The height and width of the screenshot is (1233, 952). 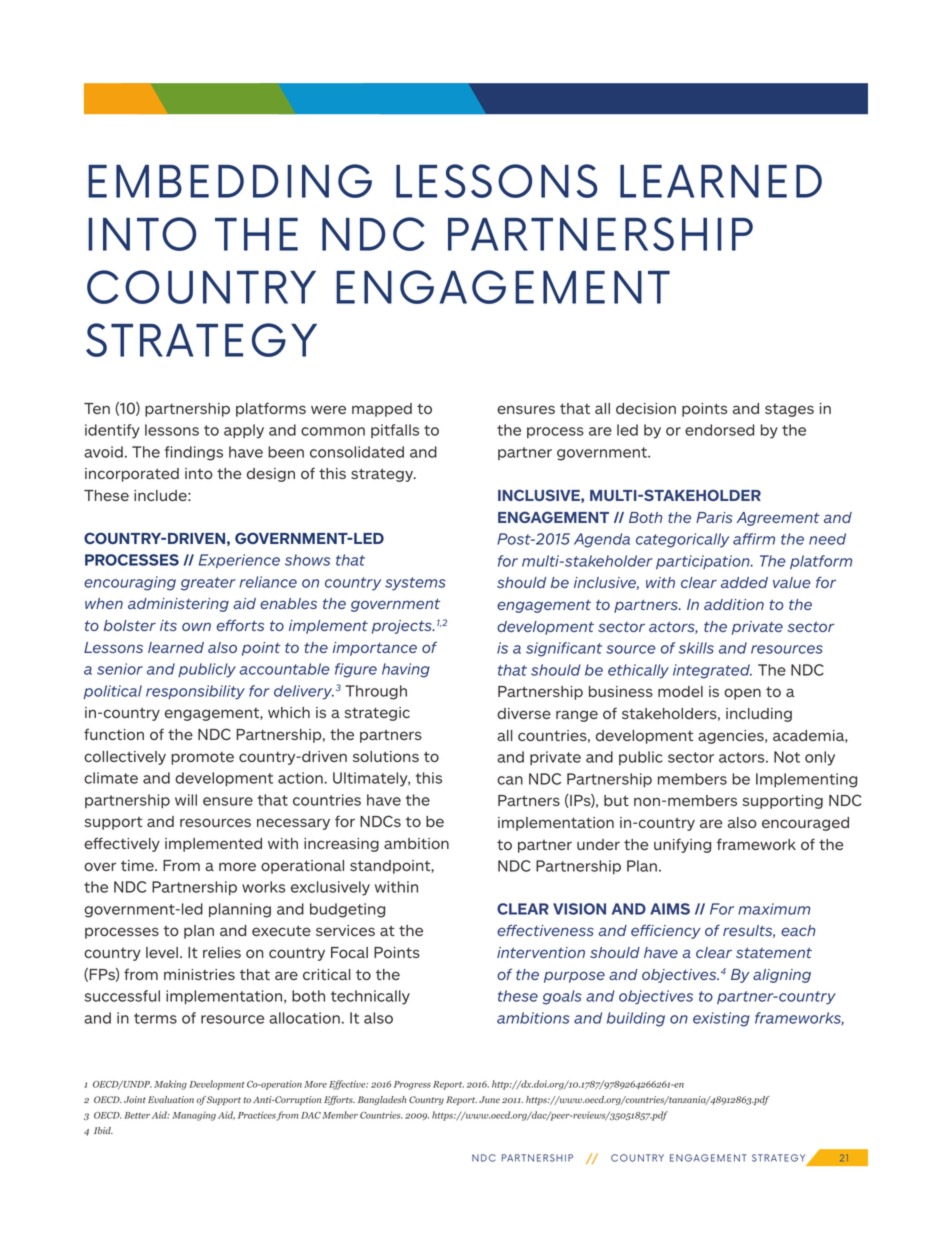 What do you see at coordinates (789, 410) in the screenshot?
I see `stages` at bounding box center [789, 410].
